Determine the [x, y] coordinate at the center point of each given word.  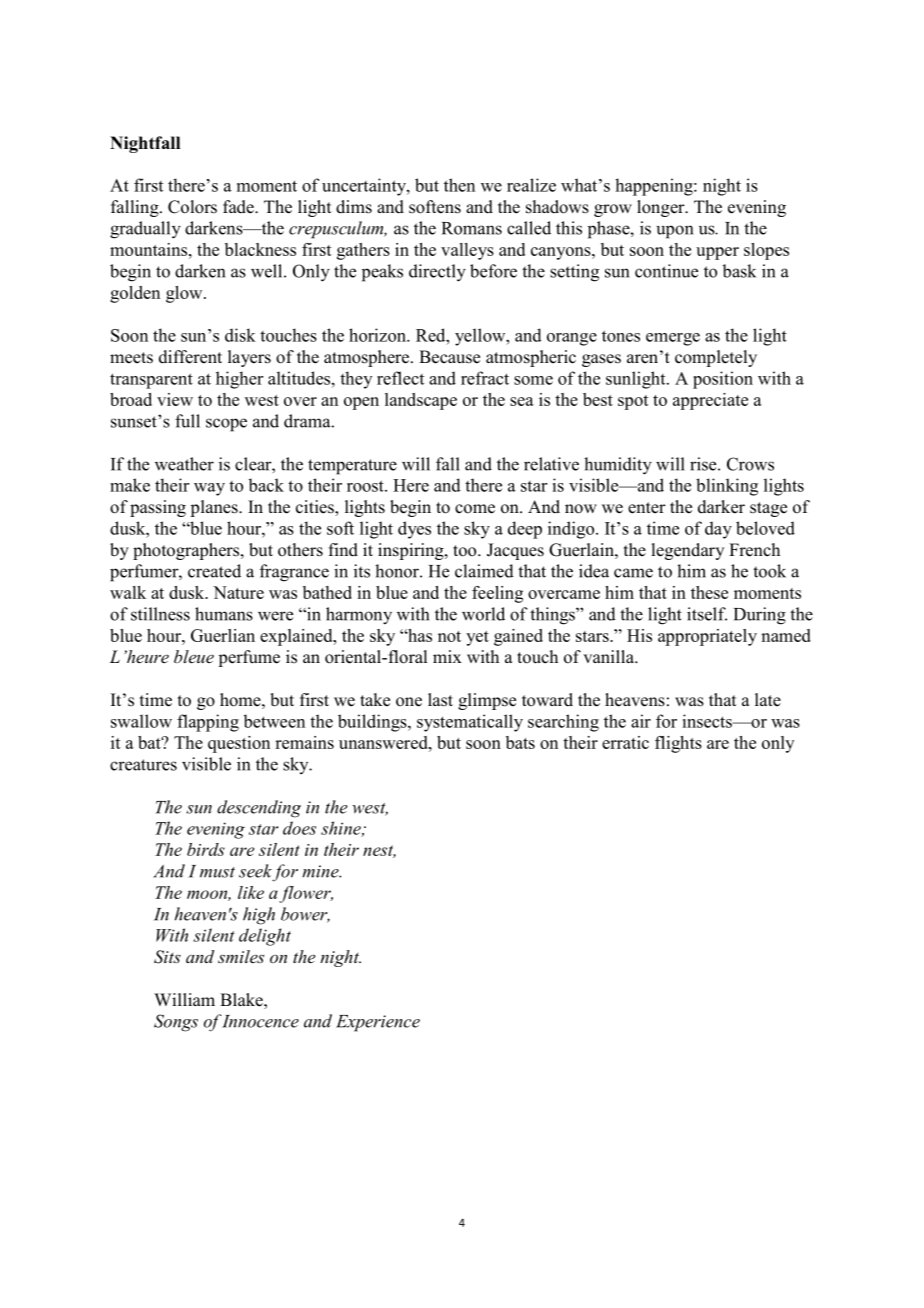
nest [379, 851]
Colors [192, 207]
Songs [176, 1023]
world [483, 614]
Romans [472, 228]
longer [662, 208]
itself [707, 614]
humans [224, 614]
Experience [378, 1023]
